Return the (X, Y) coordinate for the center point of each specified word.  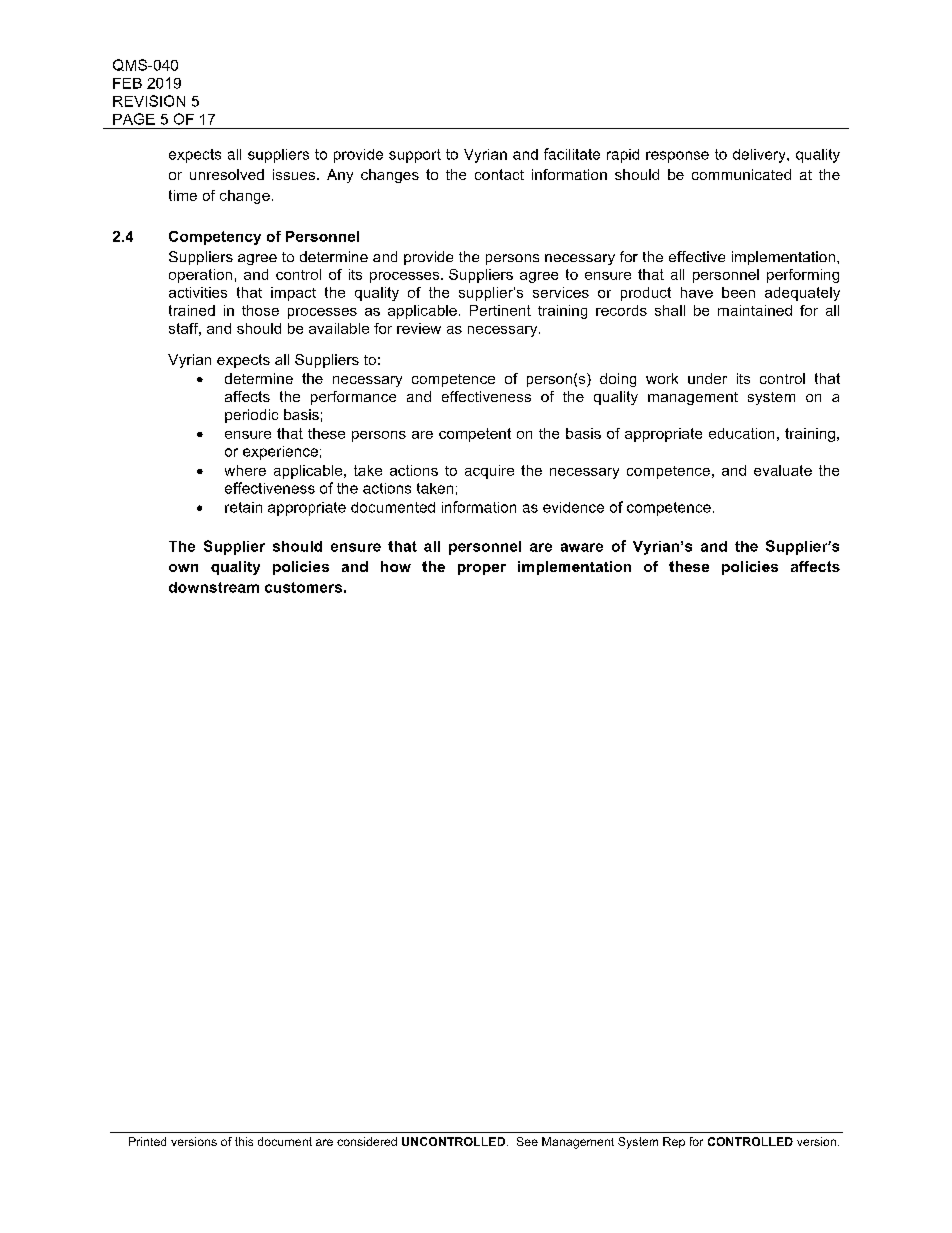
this (244, 1141)
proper (482, 569)
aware (582, 547)
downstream (214, 587)
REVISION (149, 101)
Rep (674, 1142)
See (527, 1141)
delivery (760, 156)
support (415, 156)
